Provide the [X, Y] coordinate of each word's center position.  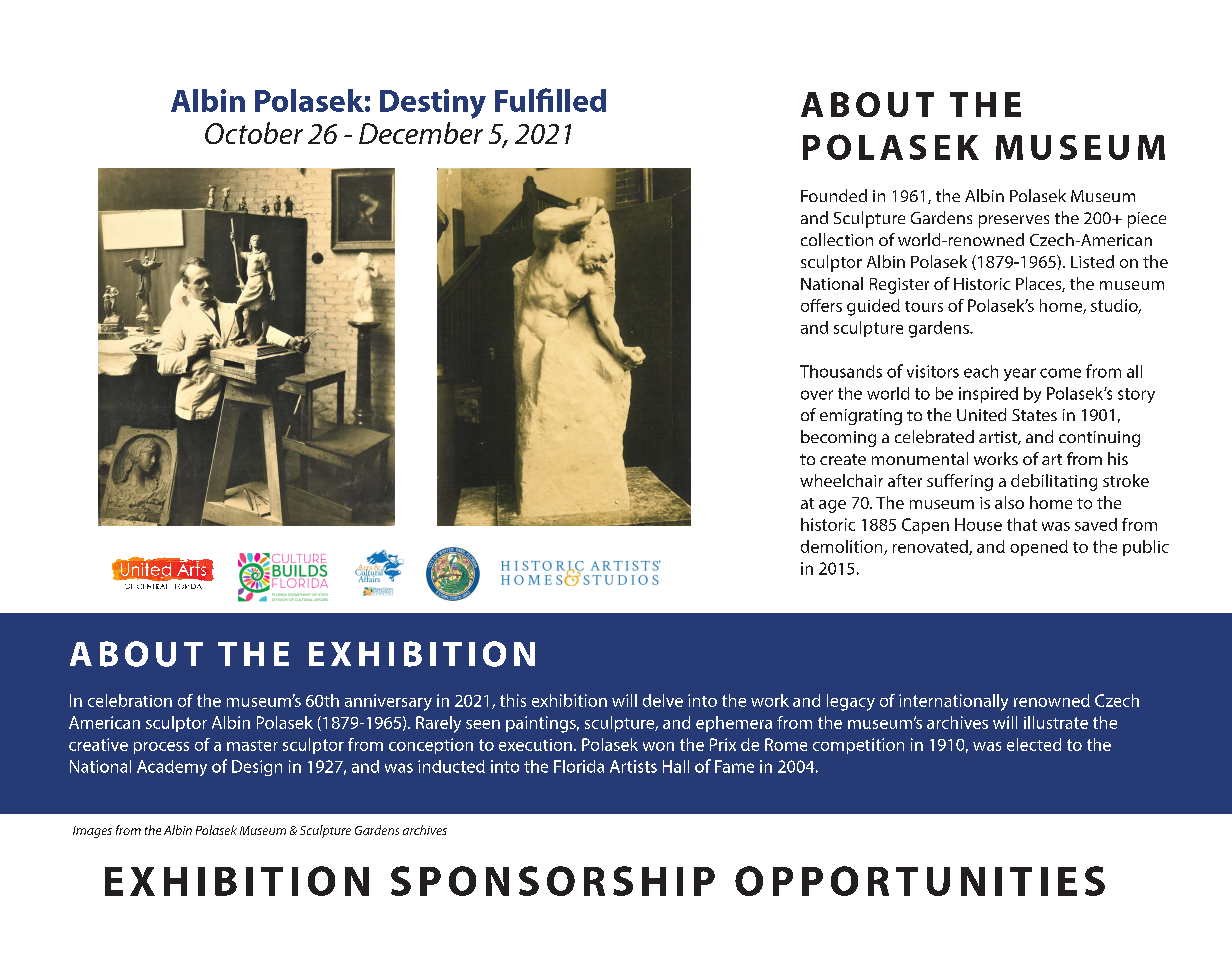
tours [924, 306]
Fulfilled [550, 100]
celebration [130, 700]
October [254, 133]
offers [821, 305]
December [421, 133]
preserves [1014, 221]
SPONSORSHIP [553, 881]
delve [663, 700]
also [1009, 502]
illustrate [1056, 722]
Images [92, 832]
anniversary [388, 702]
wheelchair [841, 480]
